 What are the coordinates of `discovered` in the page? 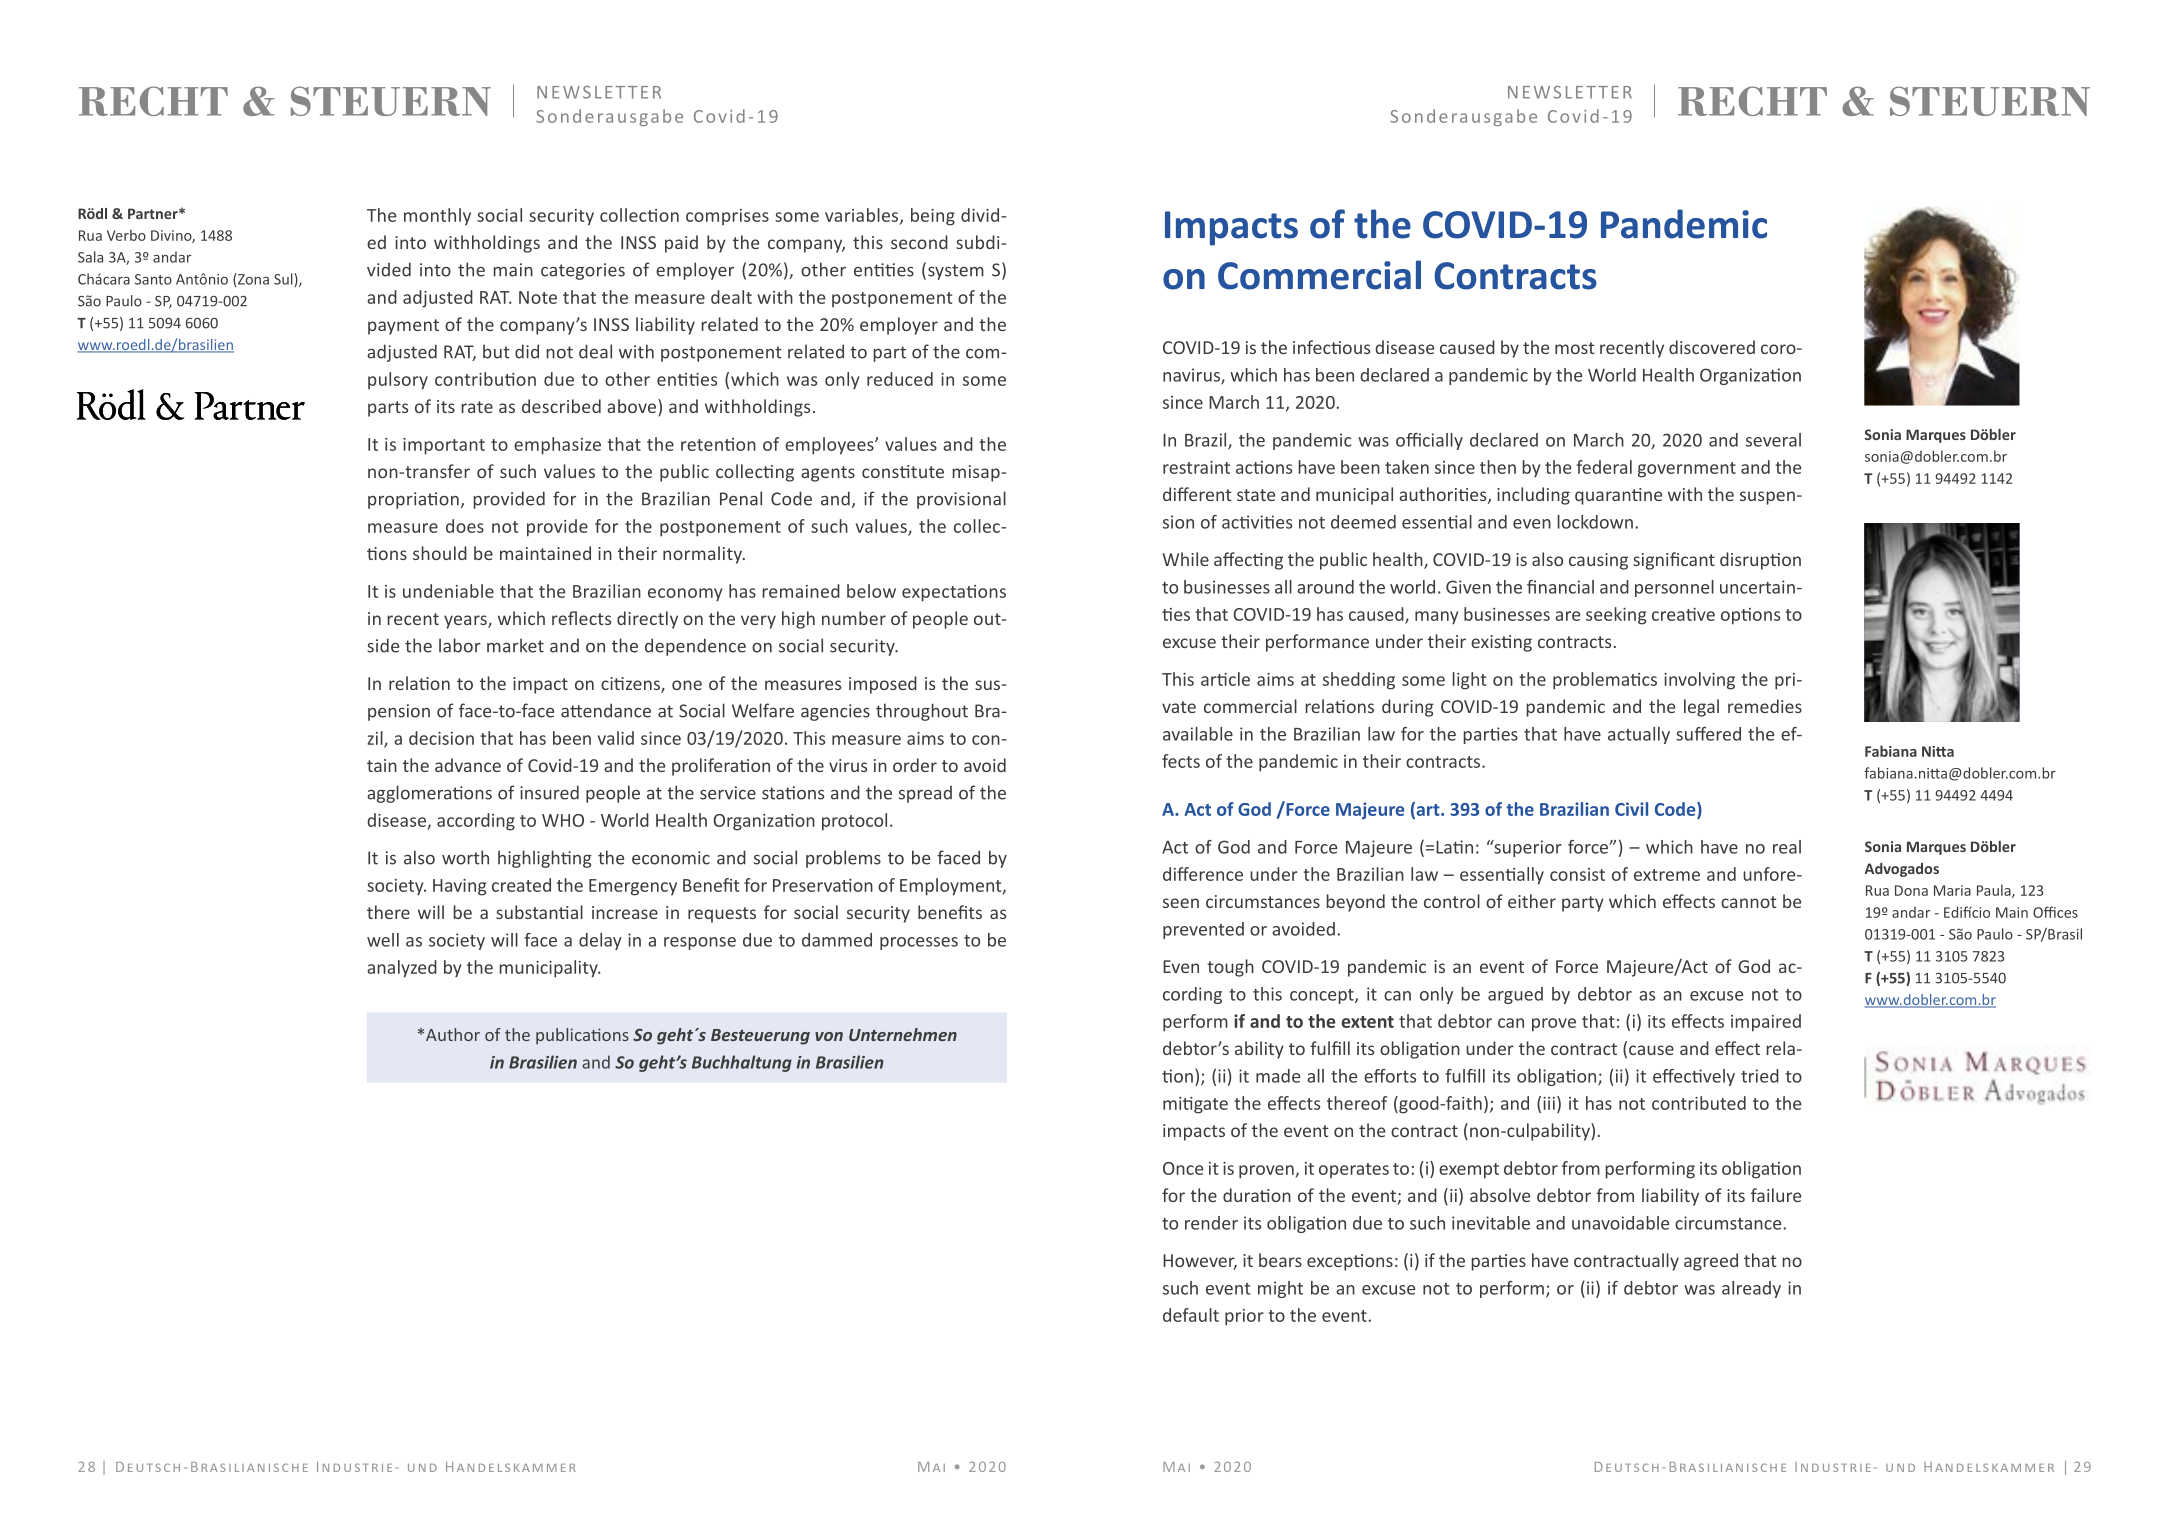 It's located at (1712, 347).
